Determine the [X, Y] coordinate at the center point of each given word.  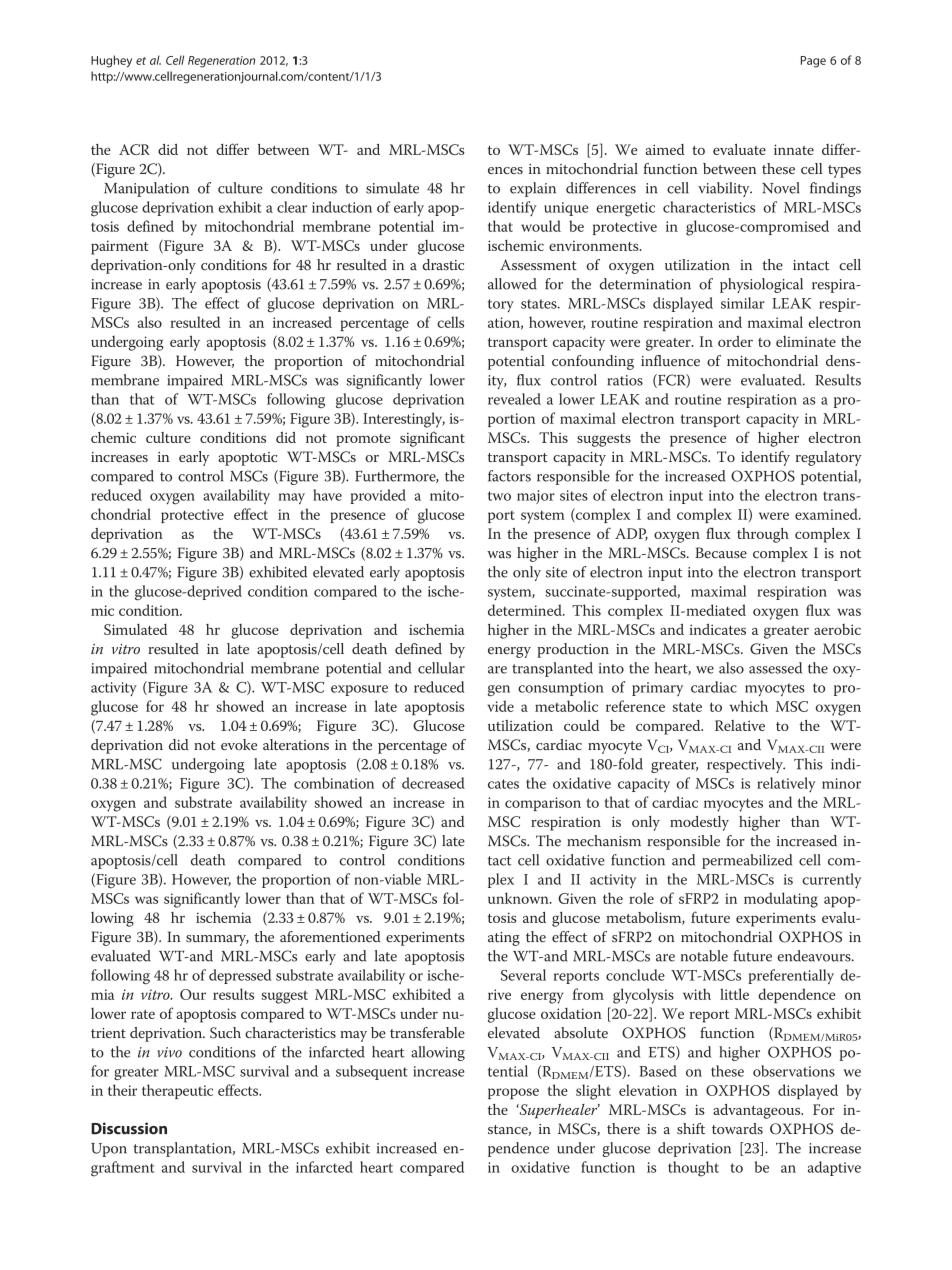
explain [533, 189]
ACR [134, 149]
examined [827, 514]
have [327, 495]
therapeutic [177, 1091]
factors [509, 476]
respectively [746, 765]
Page [813, 62]
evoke [239, 744]
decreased [433, 783]
